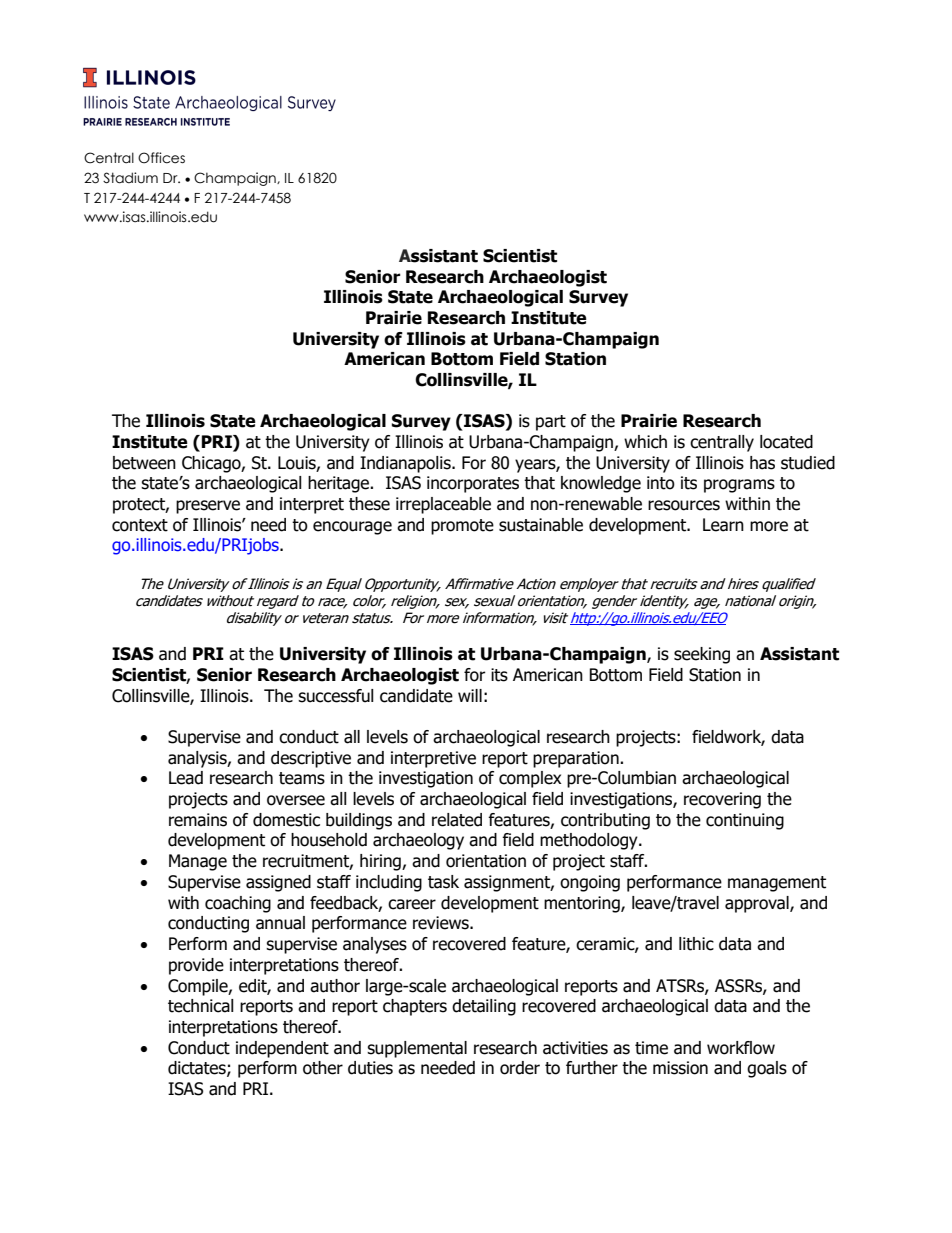  I want to click on will, so click(470, 695).
